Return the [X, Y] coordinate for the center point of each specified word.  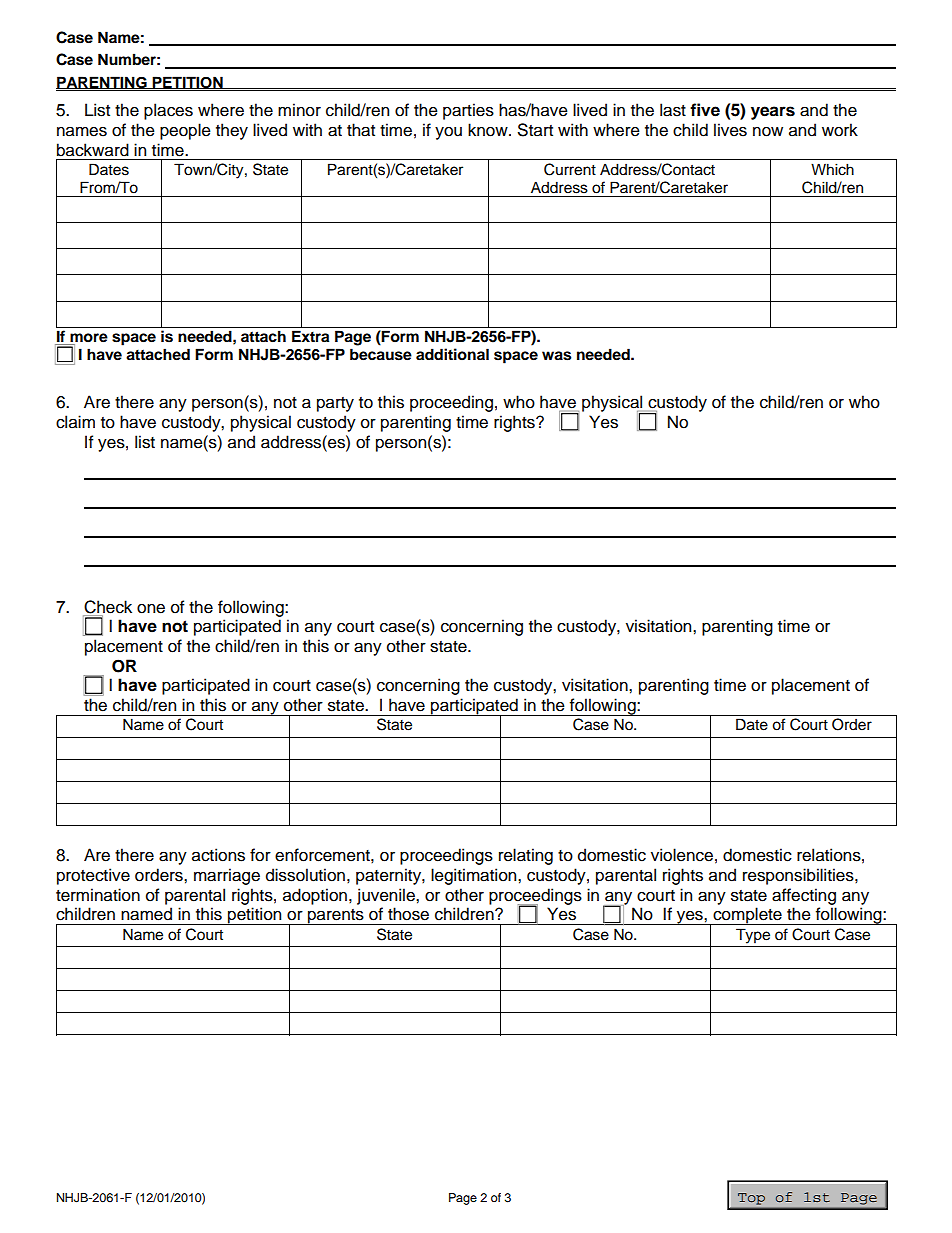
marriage [227, 876]
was [556, 356]
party [335, 404]
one [151, 609]
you [448, 133]
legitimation [475, 876]
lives [730, 130]
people [185, 131]
